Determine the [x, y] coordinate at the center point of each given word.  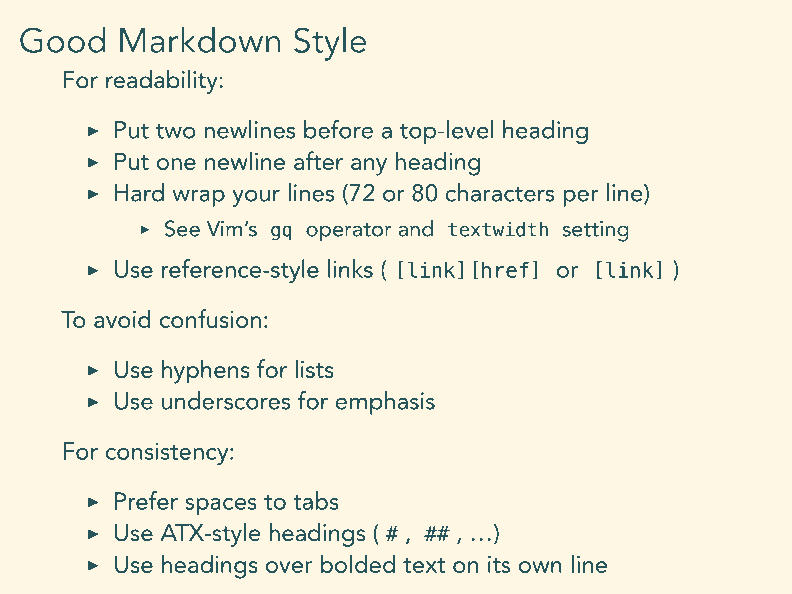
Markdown [200, 39]
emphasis [385, 403]
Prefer [146, 500]
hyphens [206, 371]
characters [500, 192]
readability [163, 82]
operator [349, 232]
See [182, 228]
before [338, 129]
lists [314, 368]
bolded [358, 563]
